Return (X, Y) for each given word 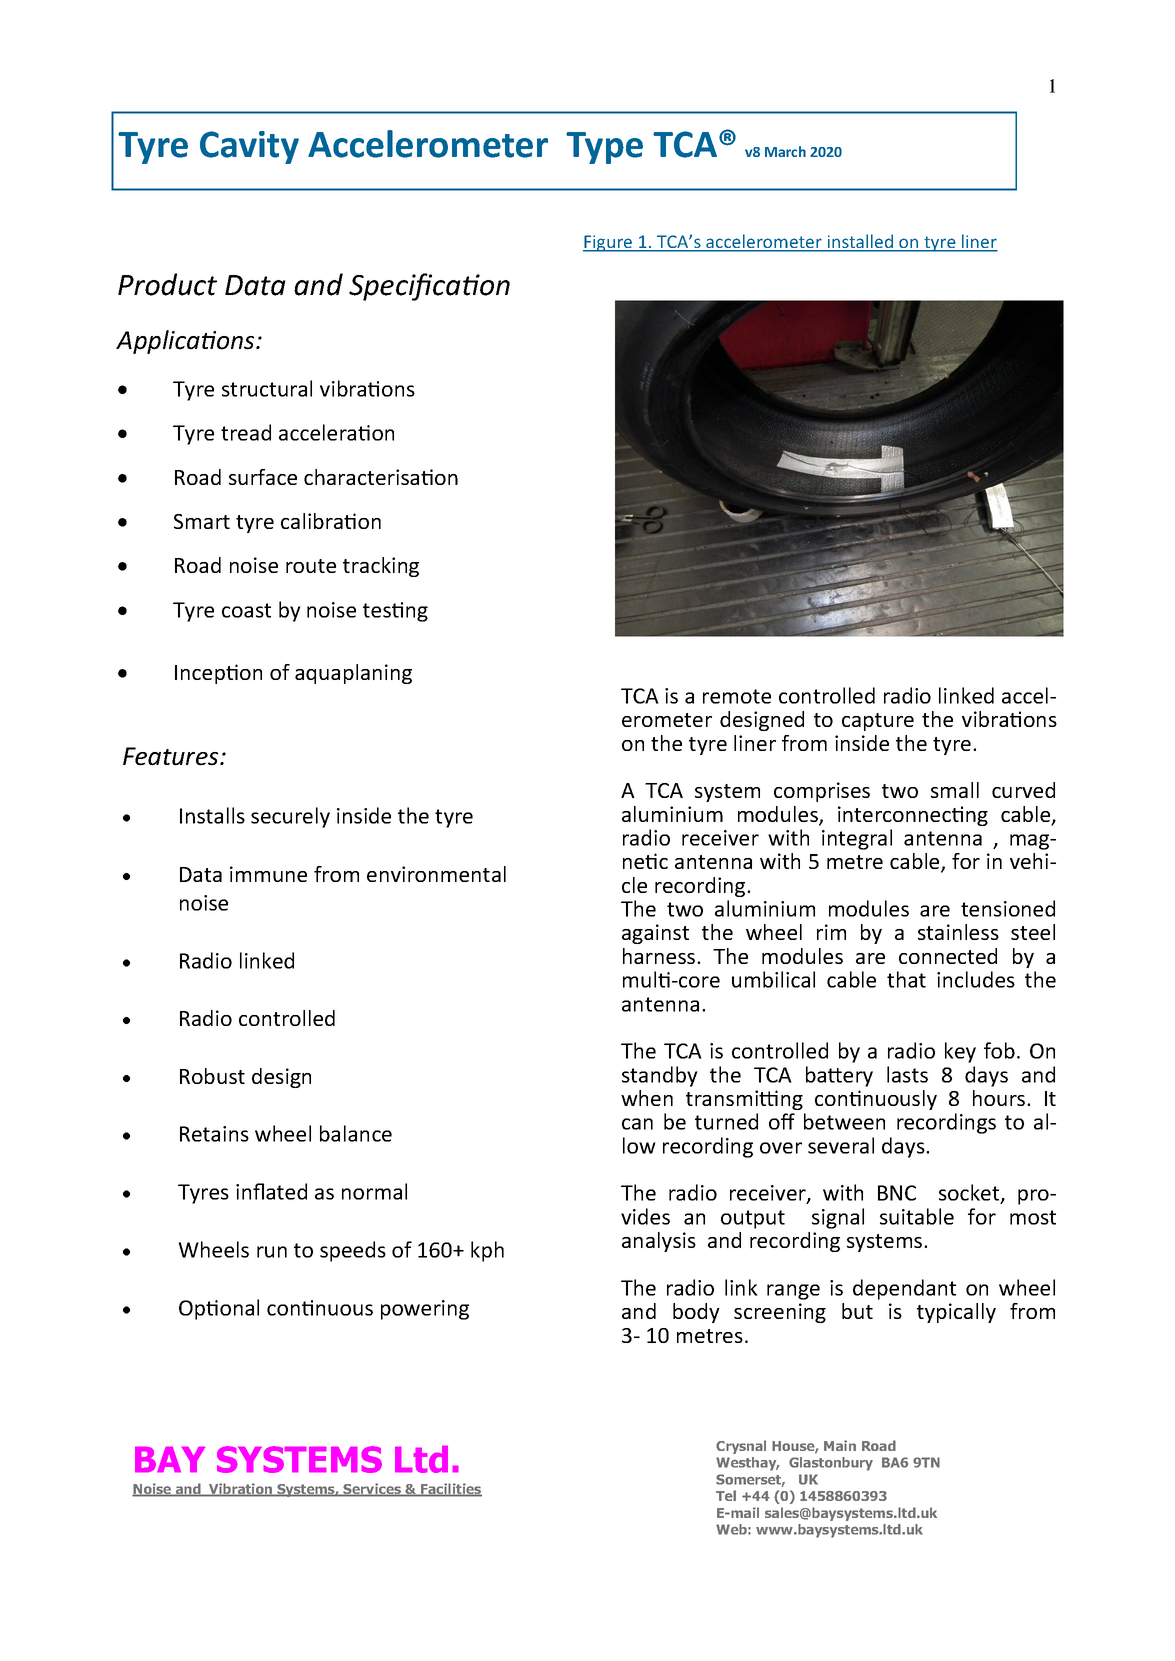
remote (737, 696)
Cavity (249, 147)
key (960, 1052)
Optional (219, 1309)
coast (246, 610)
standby (660, 1076)
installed (860, 242)
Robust (212, 1076)
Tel (726, 1495)
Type (604, 148)
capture (878, 722)
